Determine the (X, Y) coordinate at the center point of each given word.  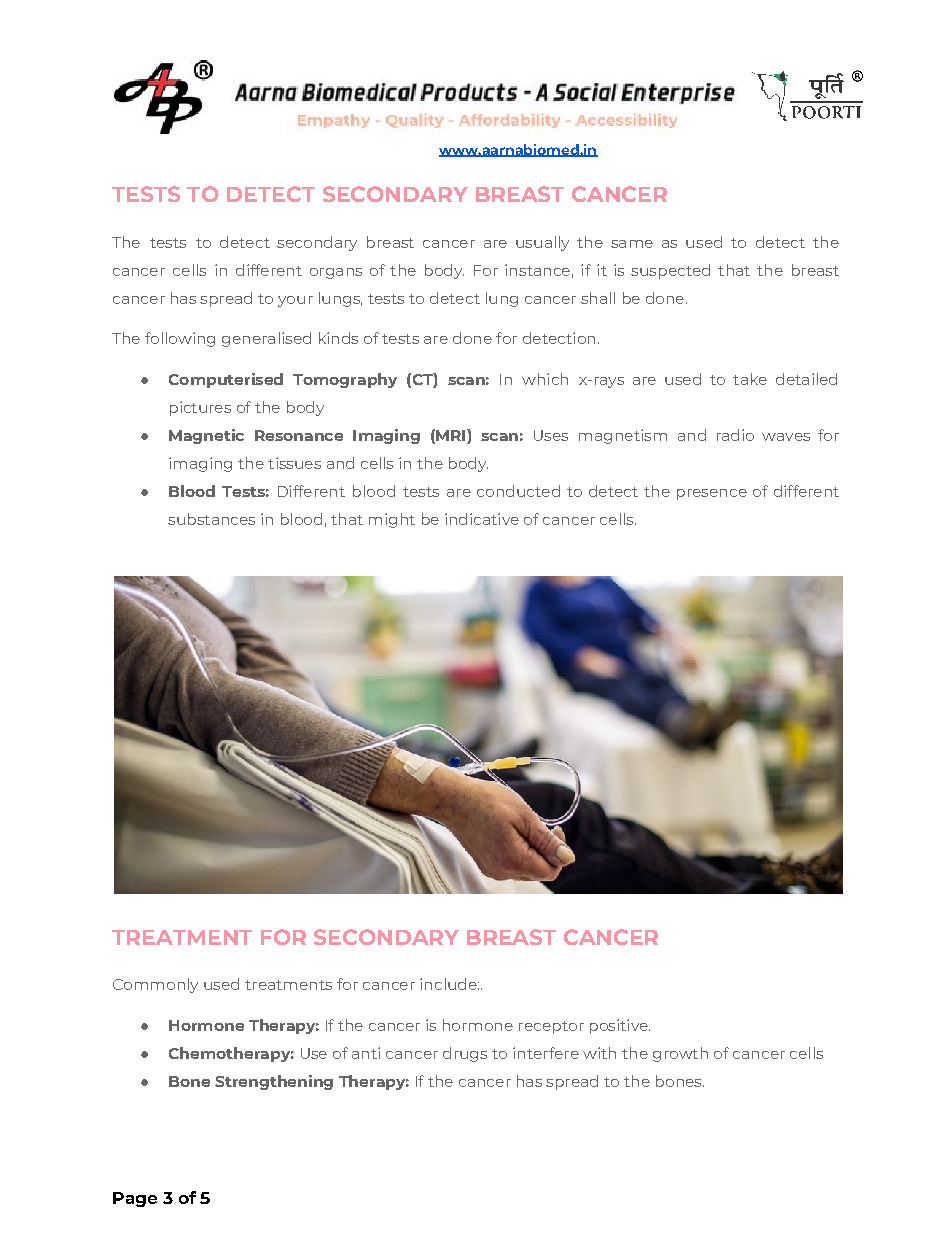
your (295, 301)
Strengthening (274, 1082)
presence (712, 494)
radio (735, 435)
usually (542, 243)
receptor (551, 1027)
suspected (670, 271)
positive (620, 1026)
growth (680, 1054)
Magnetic (206, 436)
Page (135, 1199)
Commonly (155, 985)
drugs (465, 1054)
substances (211, 519)
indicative (482, 519)
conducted (518, 491)
